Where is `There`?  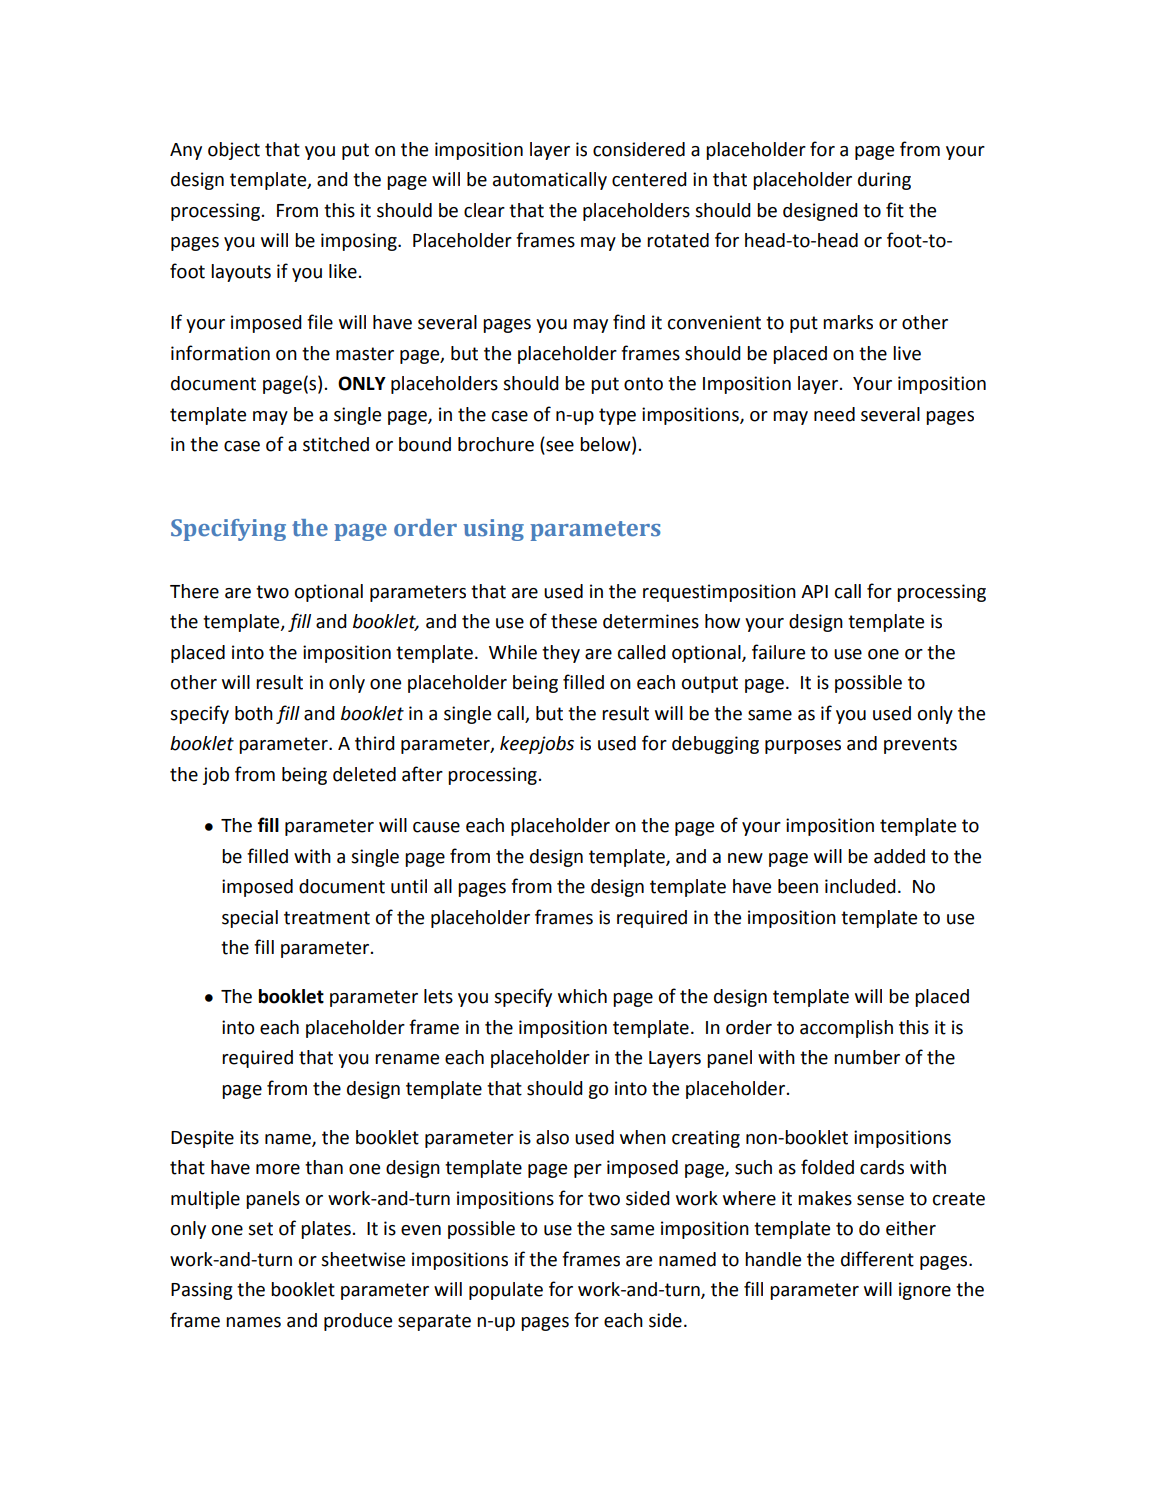 There is located at coordinates (194, 591).
